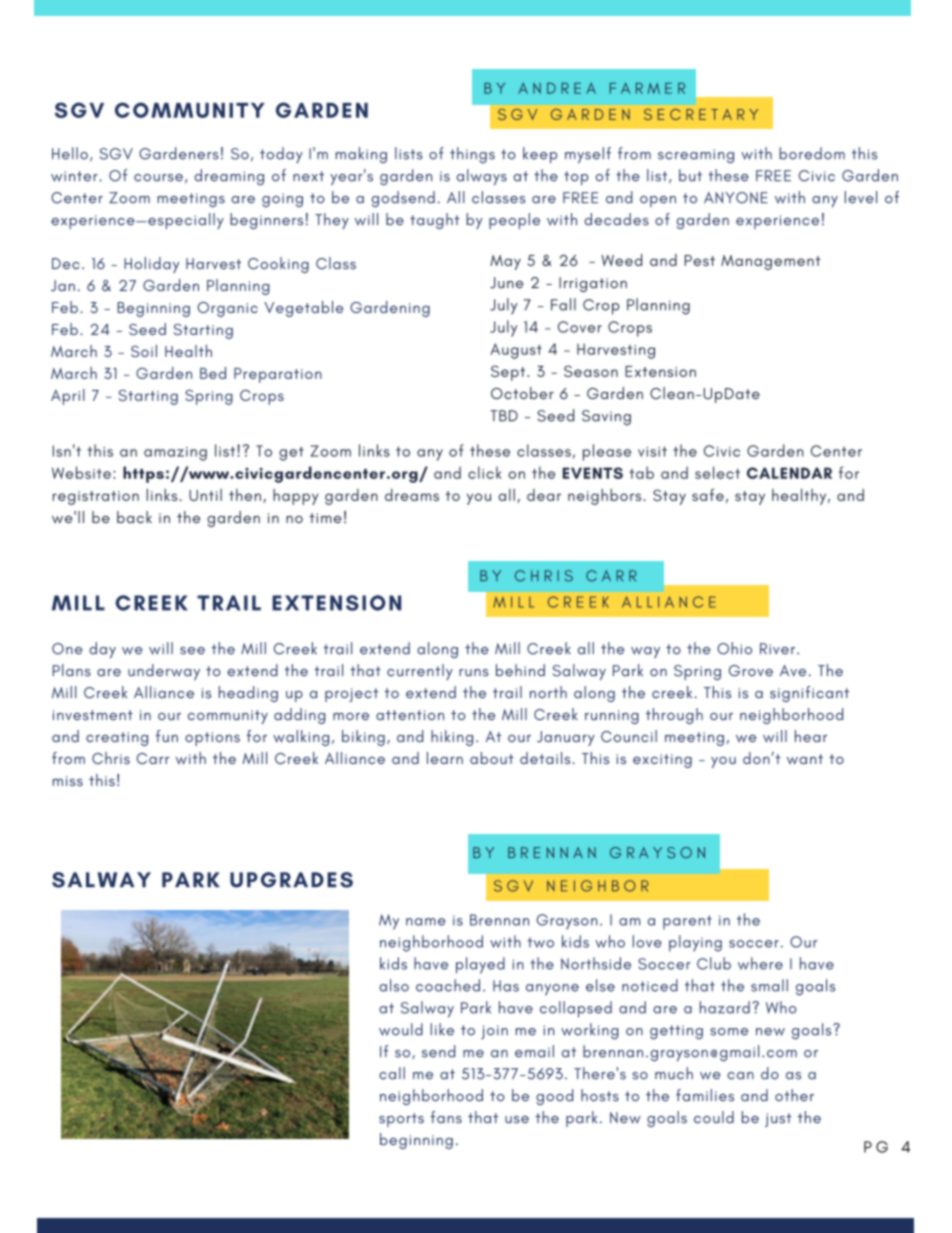 The width and height of the image is (952, 1233). Describe the element at coordinates (158, 178) in the image. I see `course` at that location.
